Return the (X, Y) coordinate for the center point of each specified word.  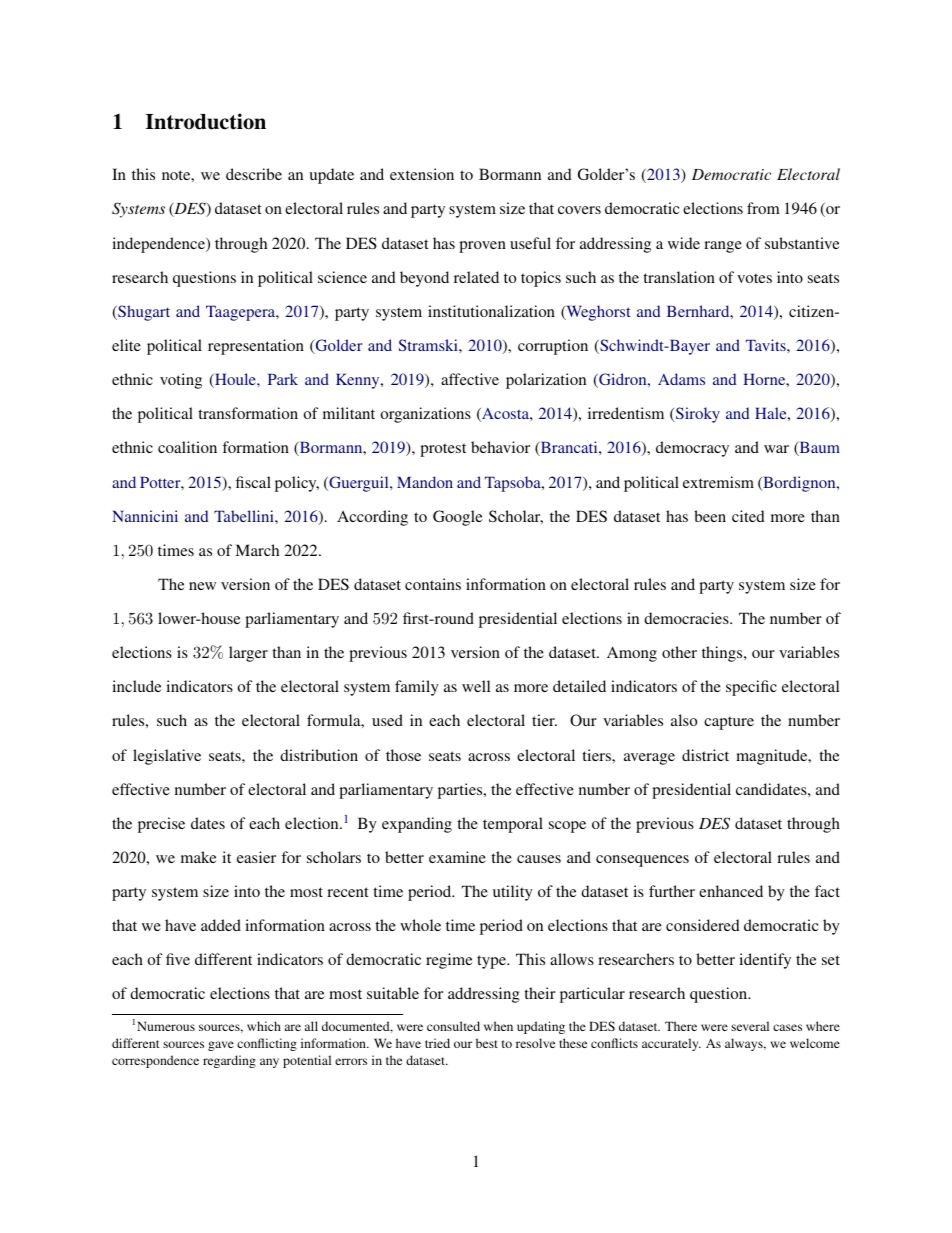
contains (433, 584)
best (487, 1043)
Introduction (206, 121)
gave (221, 1046)
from (763, 208)
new (202, 586)
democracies (687, 618)
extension (422, 174)
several (750, 1026)
